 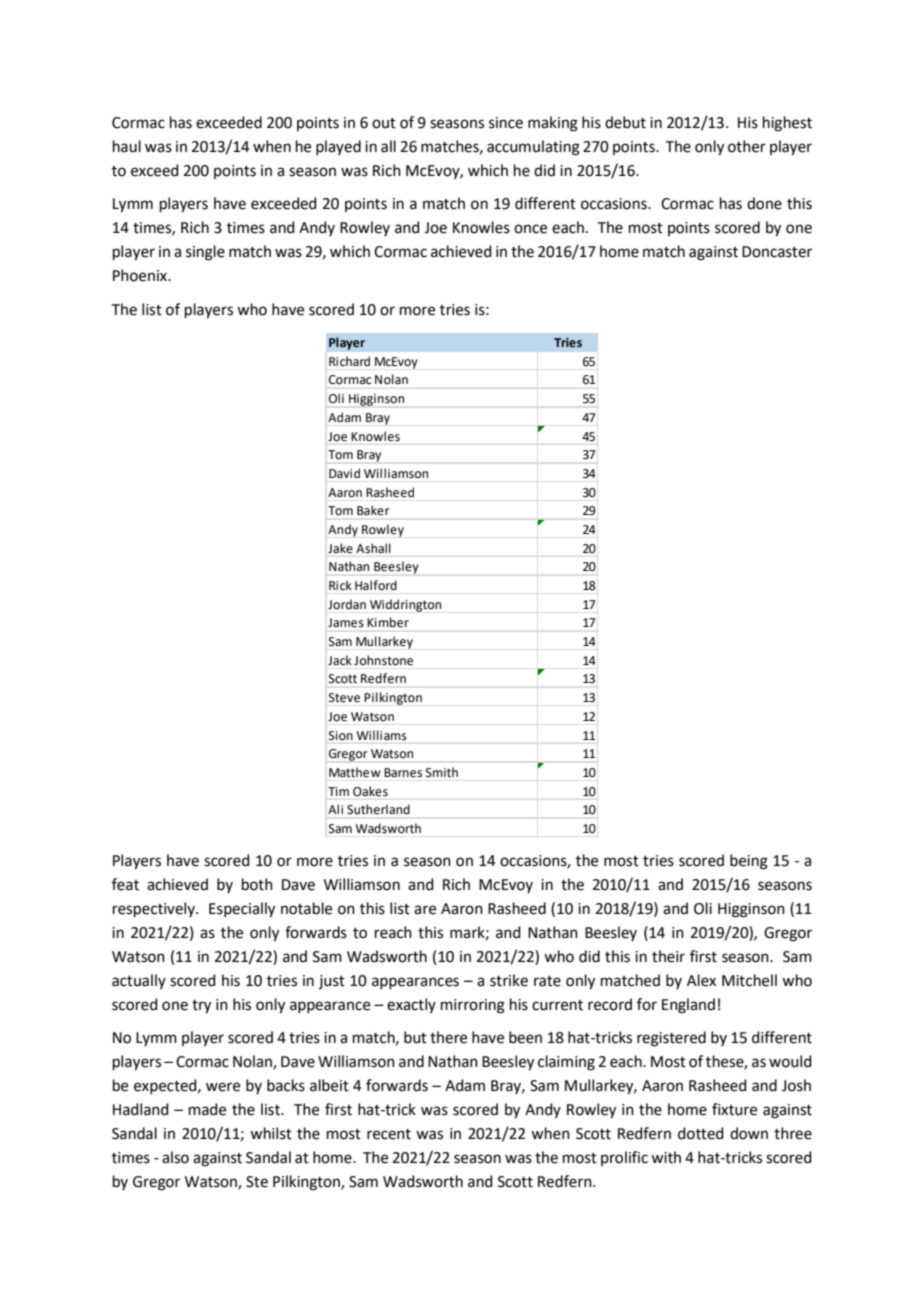 I want to click on since, so click(x=506, y=123).
